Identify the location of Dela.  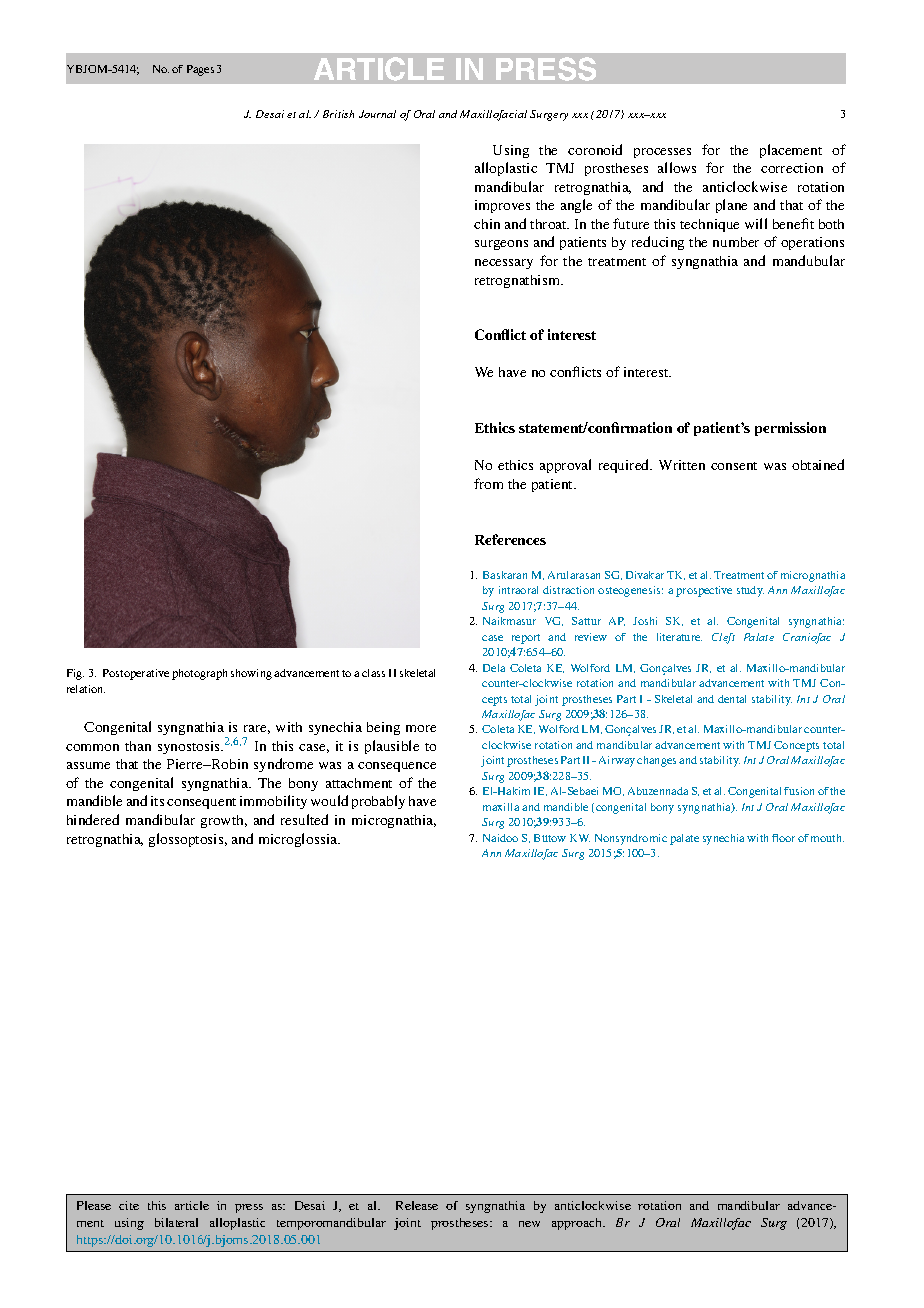
(494, 668).
